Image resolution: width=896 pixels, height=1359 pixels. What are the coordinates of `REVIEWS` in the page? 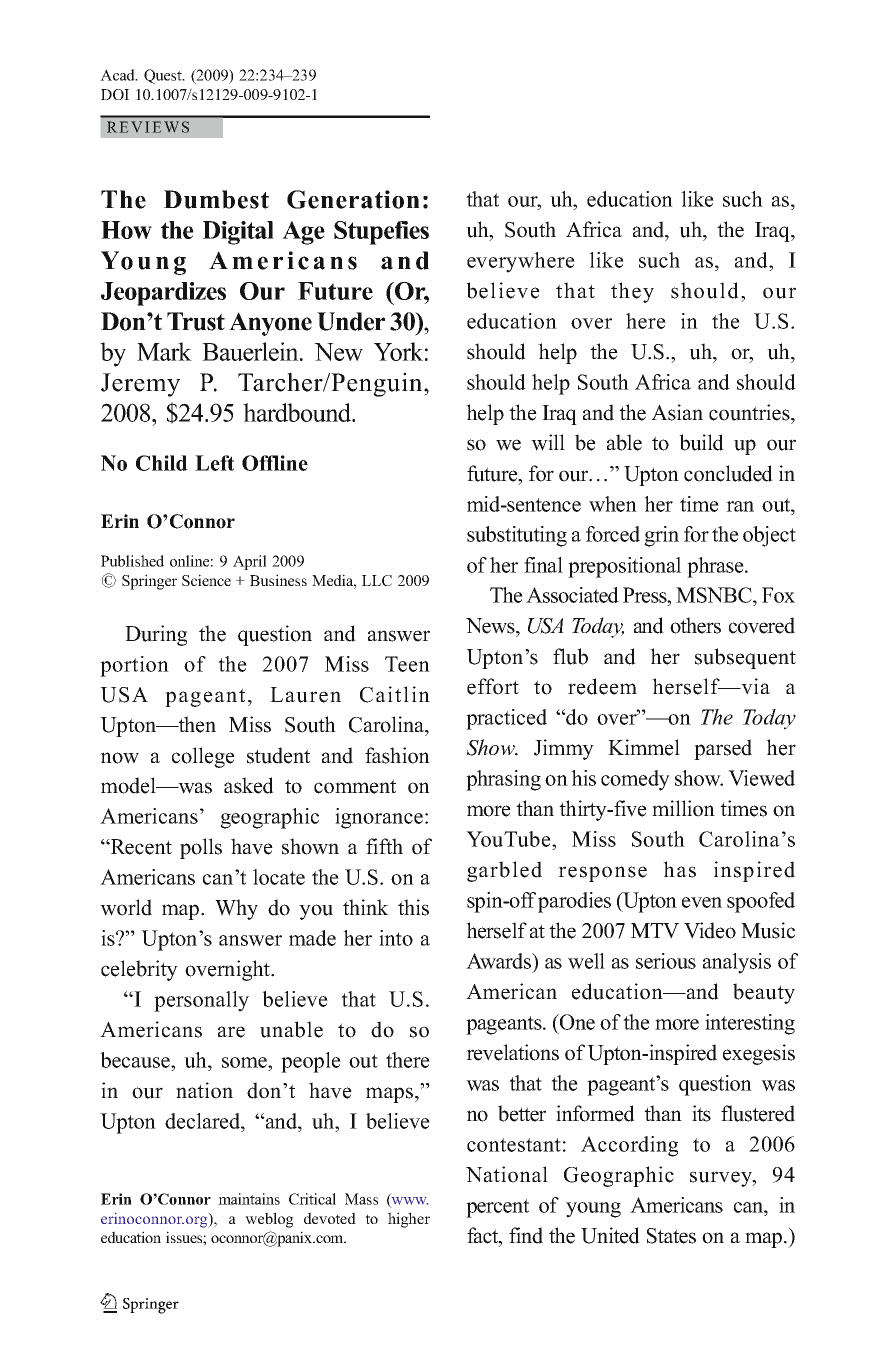 It's located at (148, 127).
